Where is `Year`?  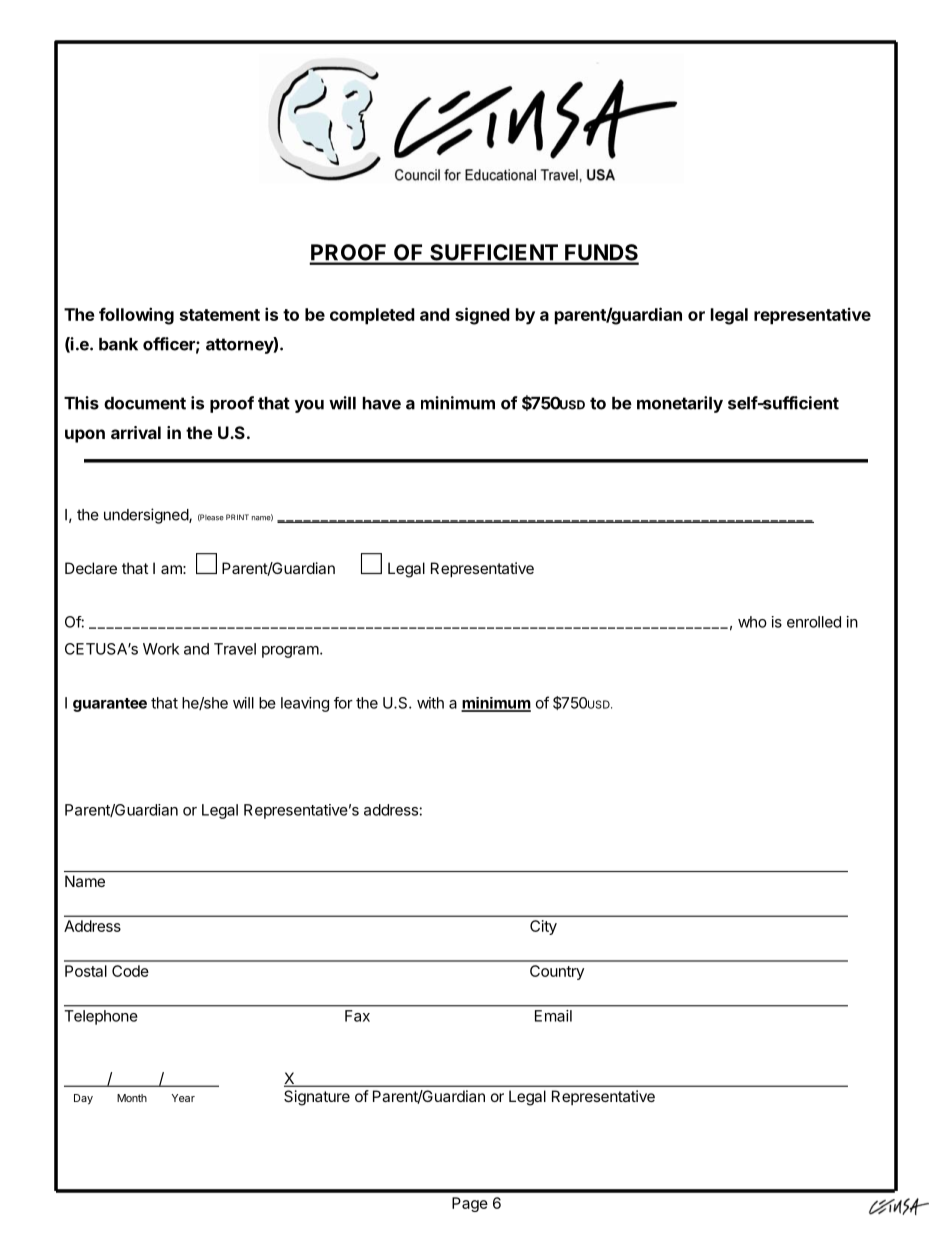 Year is located at coordinates (183, 1098).
